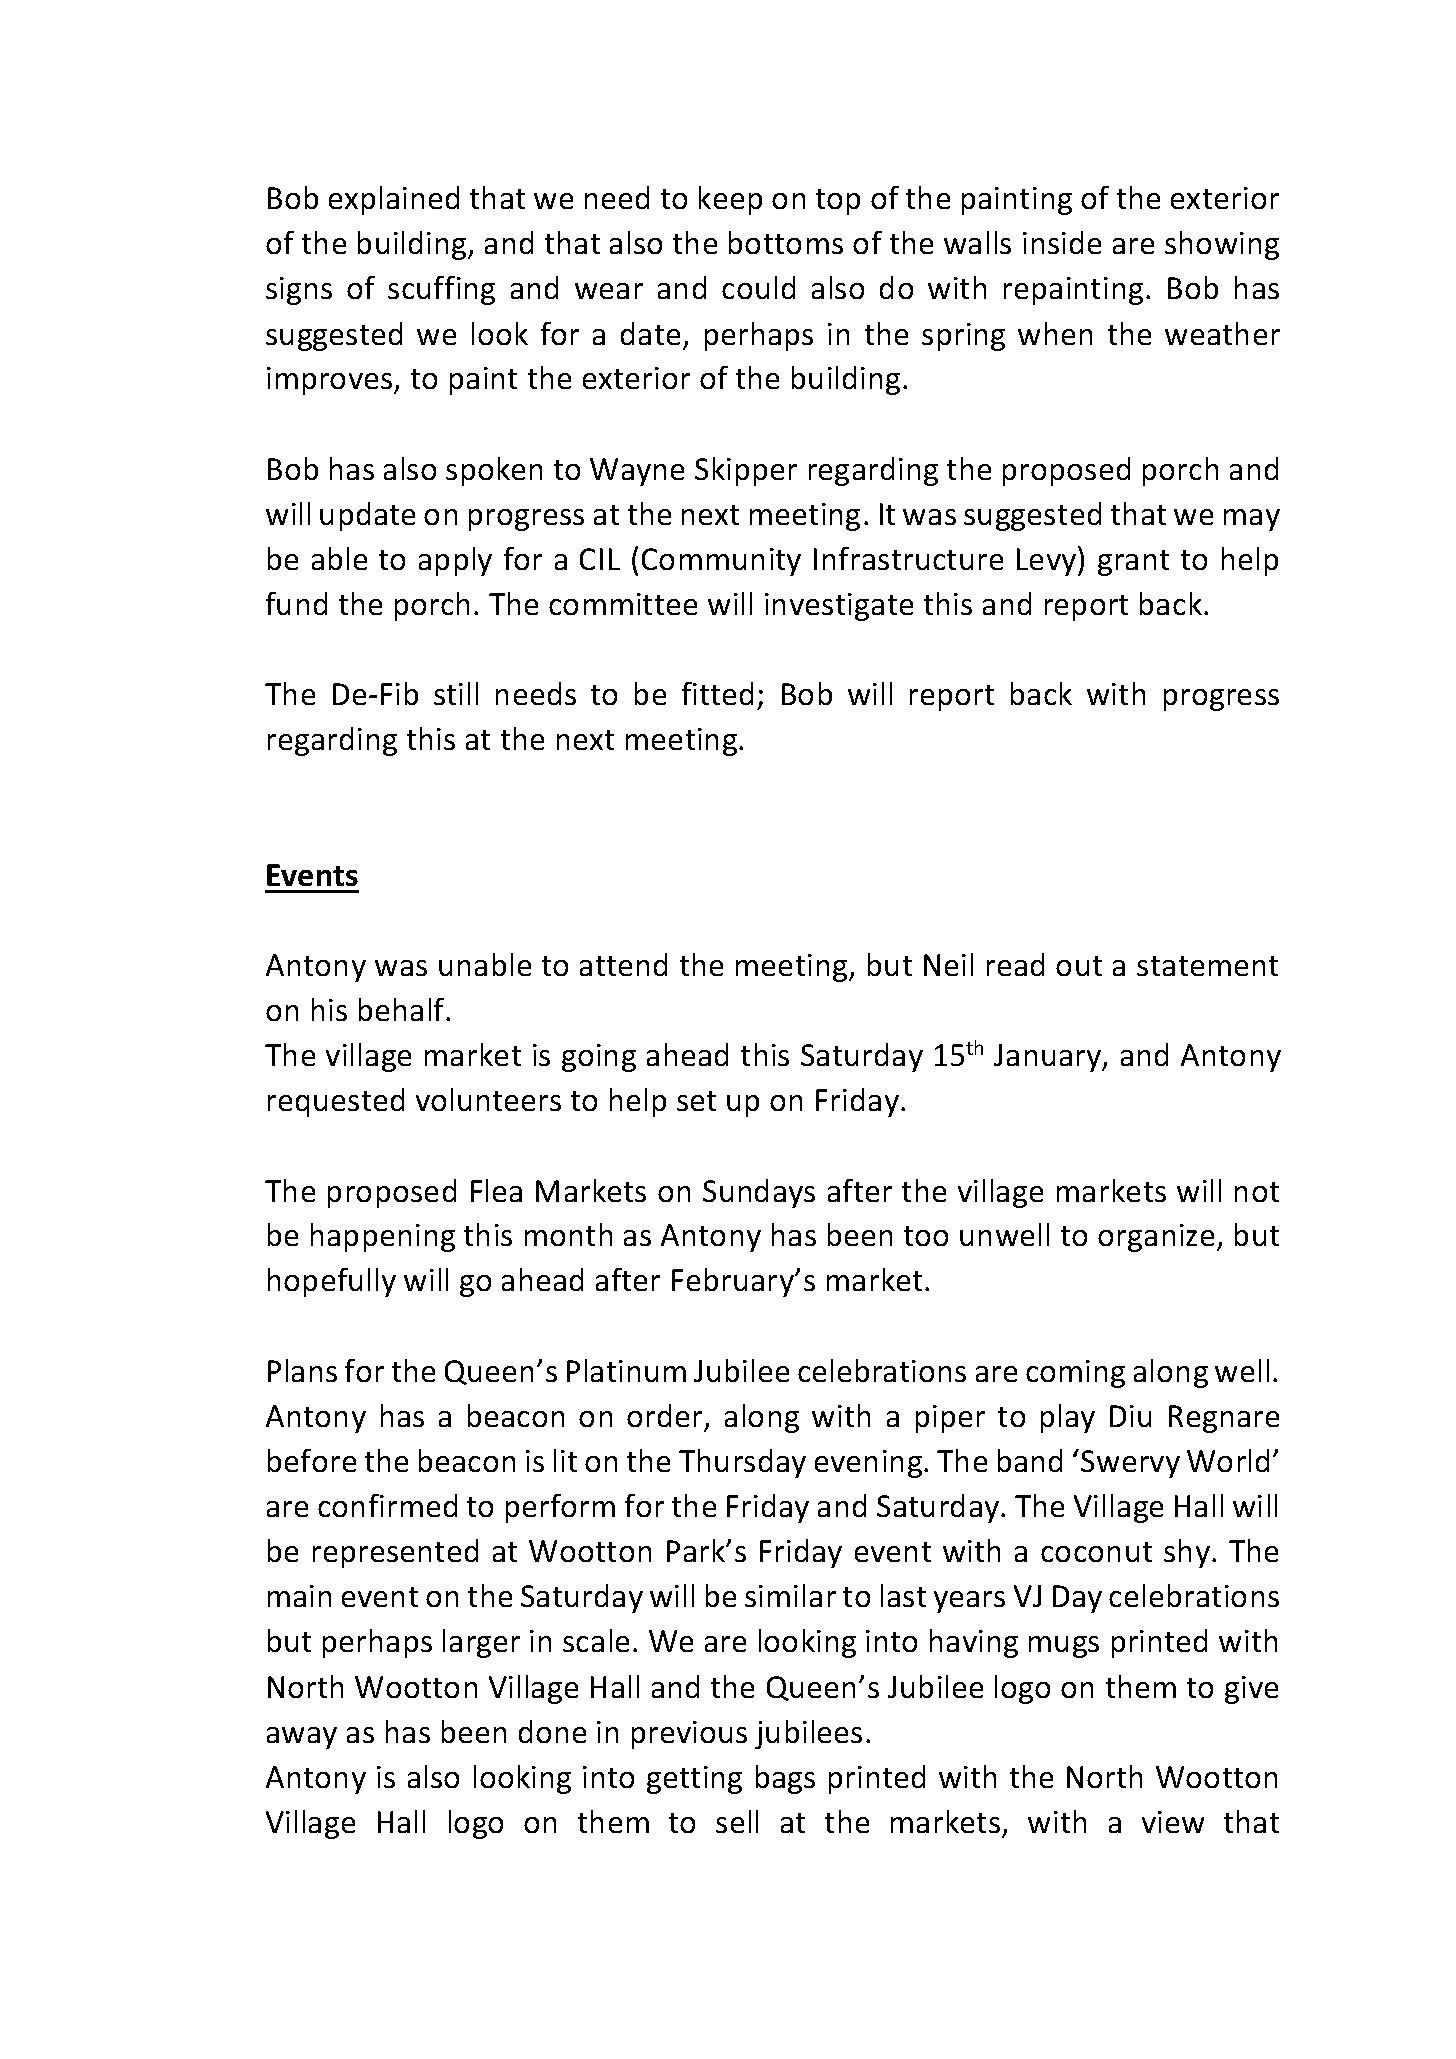  I want to click on out, so click(1079, 966).
